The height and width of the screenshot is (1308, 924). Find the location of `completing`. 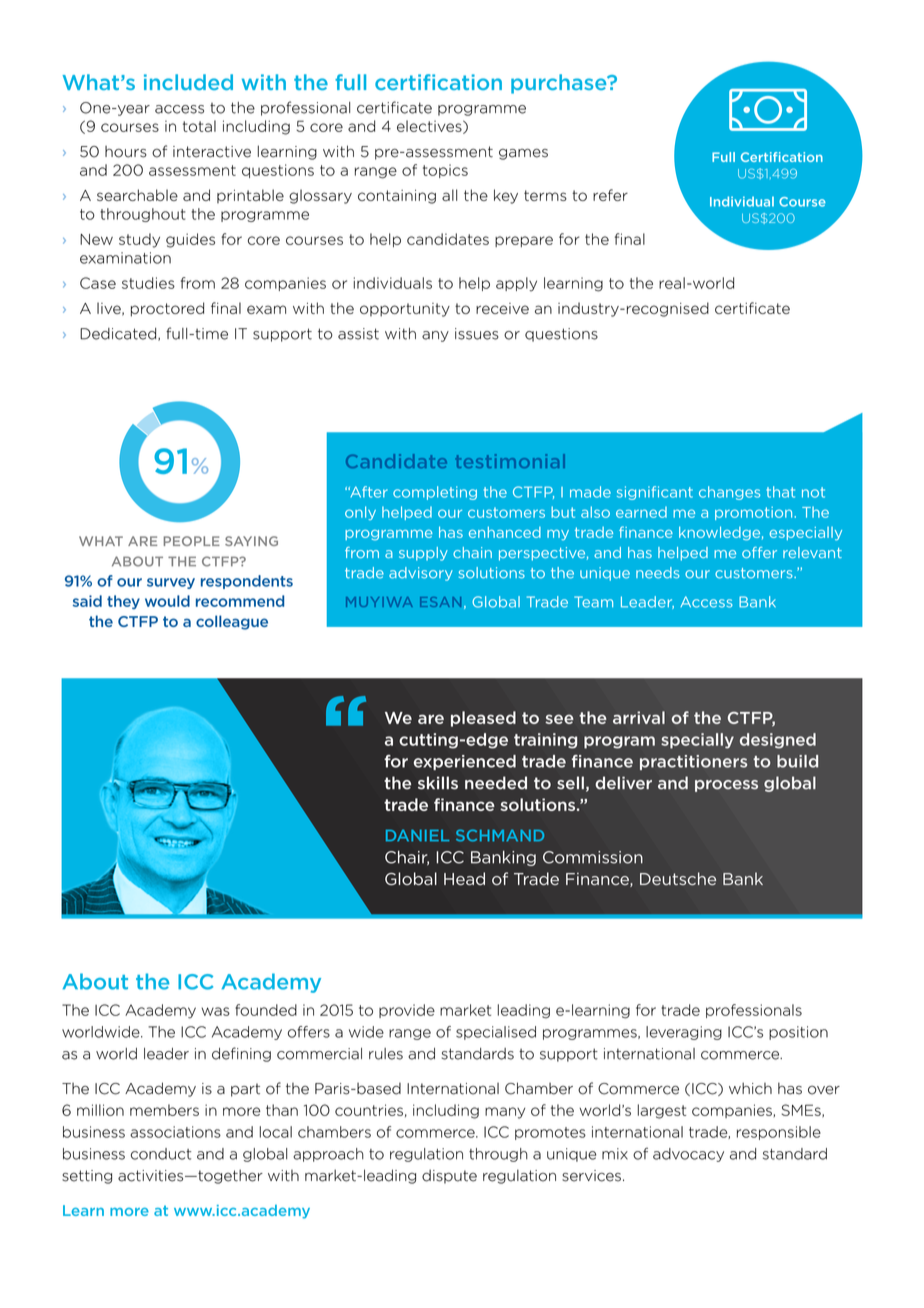

completing is located at coordinates (435, 493).
